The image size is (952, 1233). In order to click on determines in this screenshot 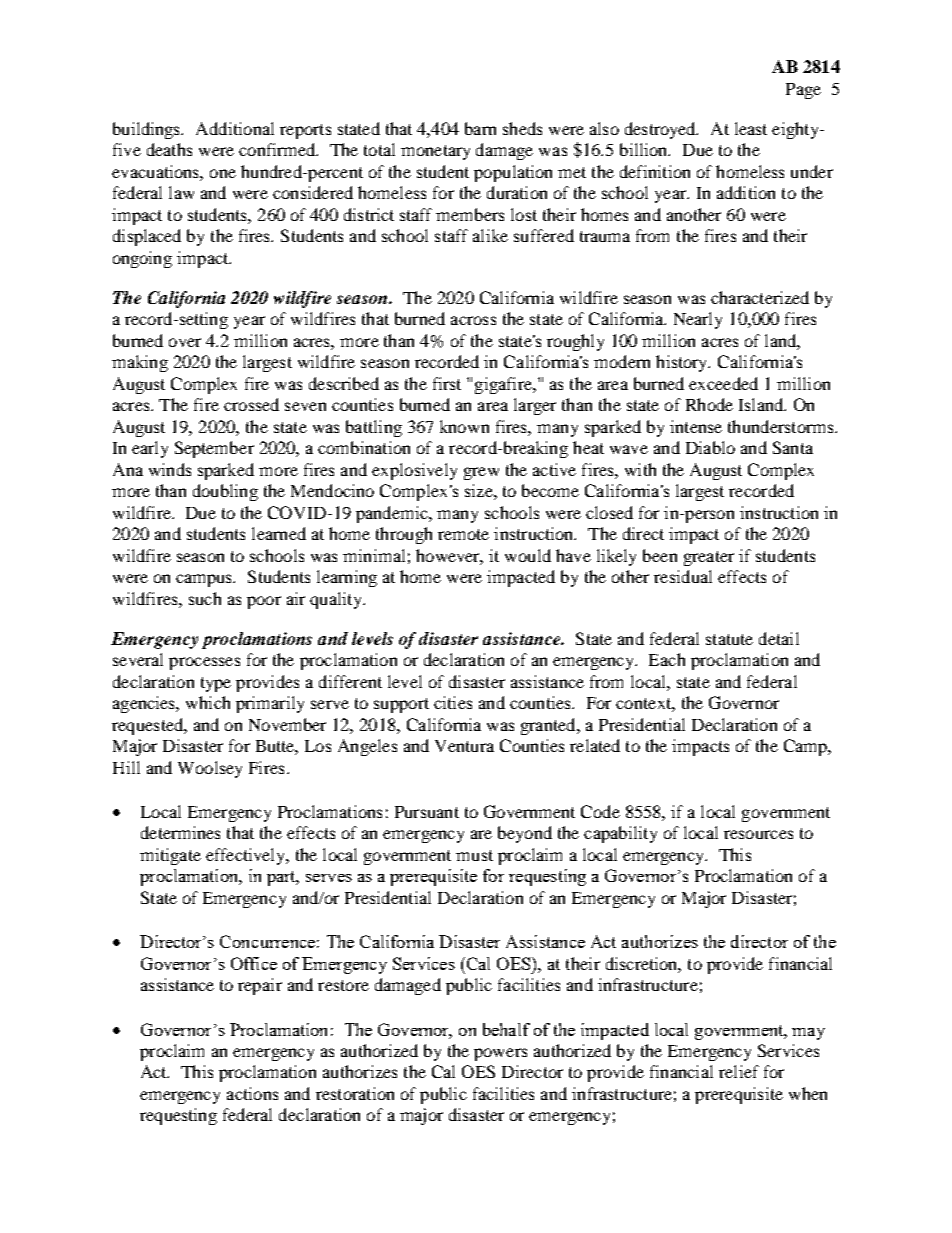, I will do `click(180, 832)`.
